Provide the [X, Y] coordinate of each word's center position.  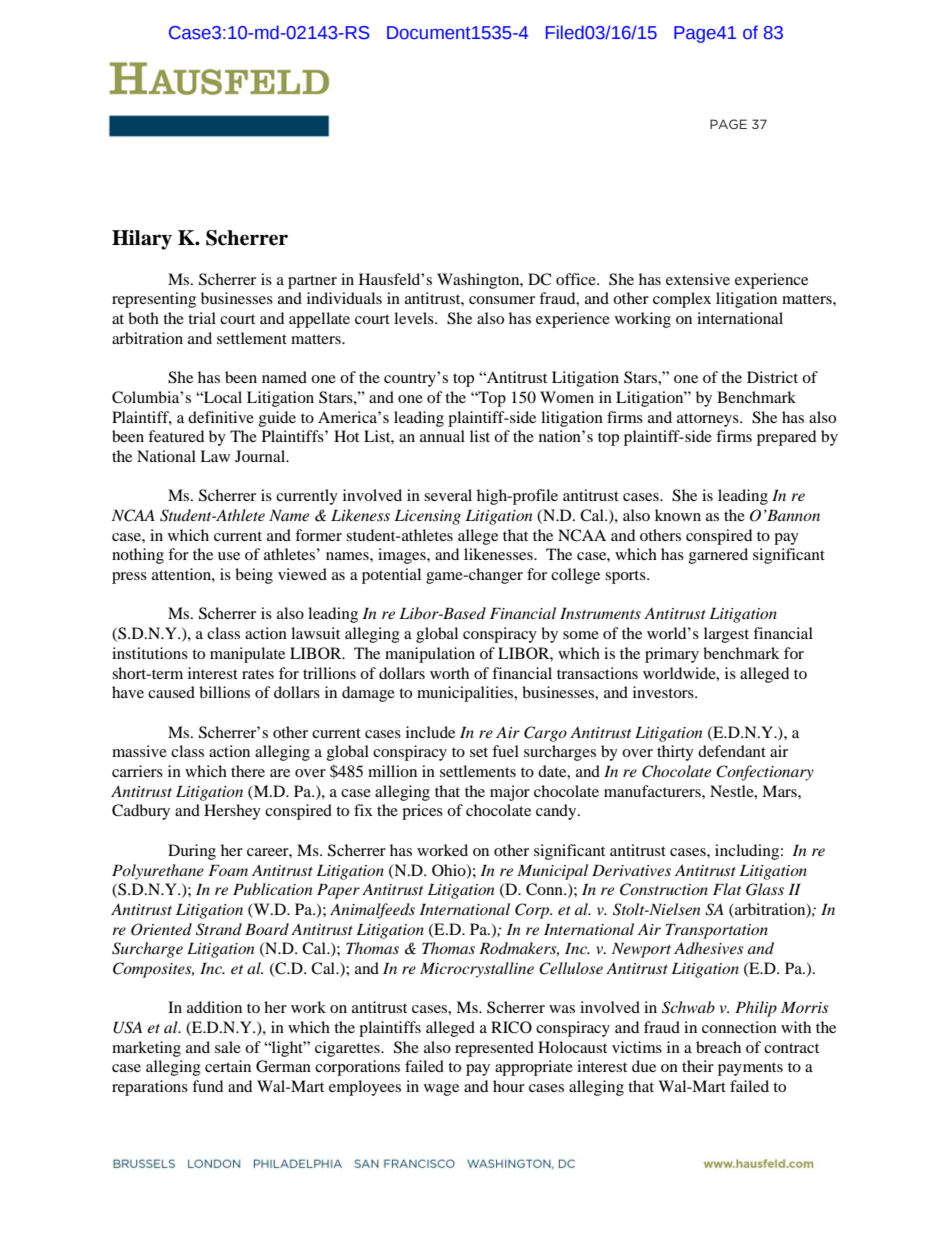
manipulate [247, 655]
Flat [727, 889]
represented [494, 1049]
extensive [698, 279]
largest [726, 635]
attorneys [709, 420]
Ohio [450, 871]
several [448, 495]
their [698, 1066]
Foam [228, 870]
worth [449, 673]
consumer [502, 300]
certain [228, 1066]
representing [154, 300]
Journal [261, 456]
